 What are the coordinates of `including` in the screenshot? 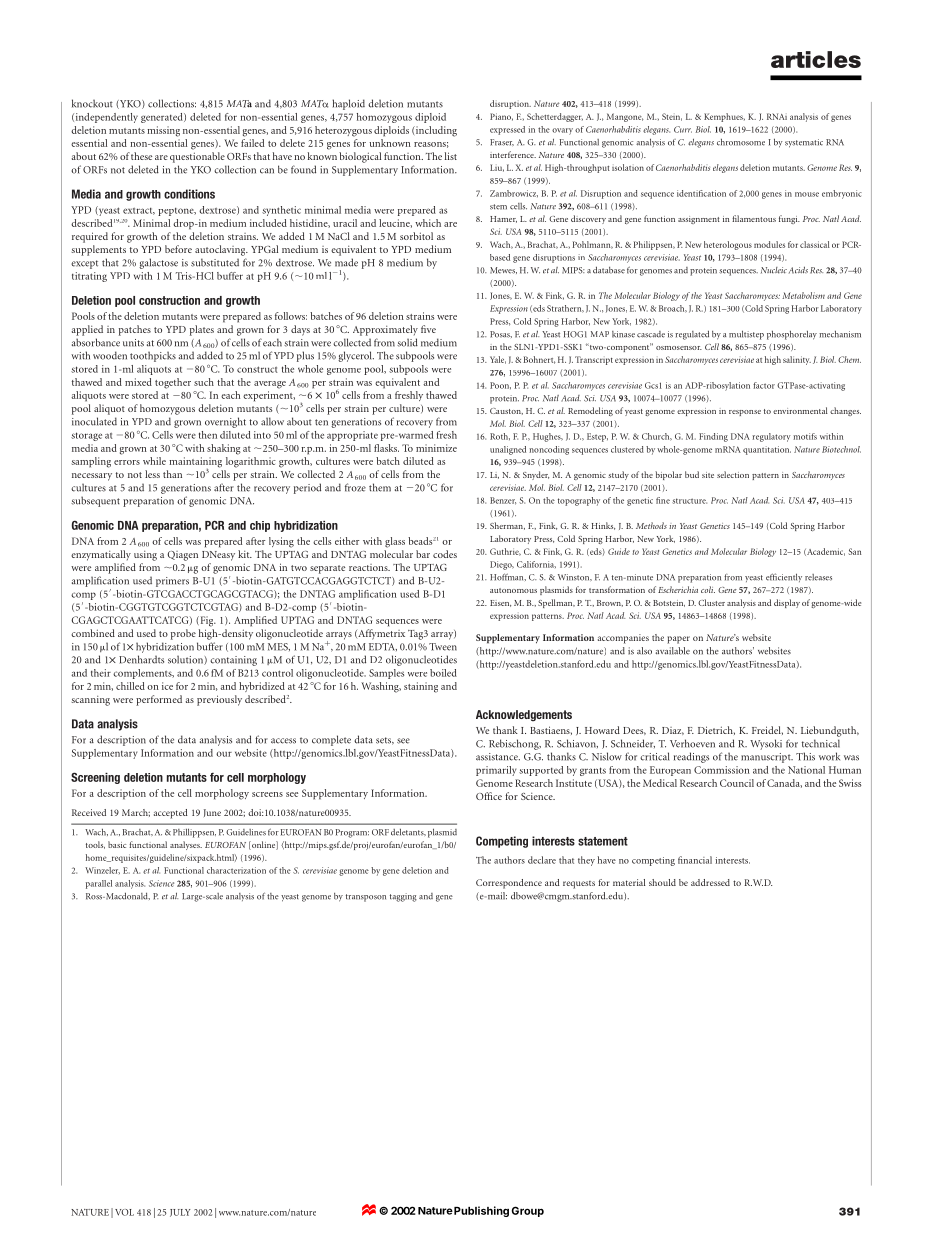 It's located at (435, 131).
